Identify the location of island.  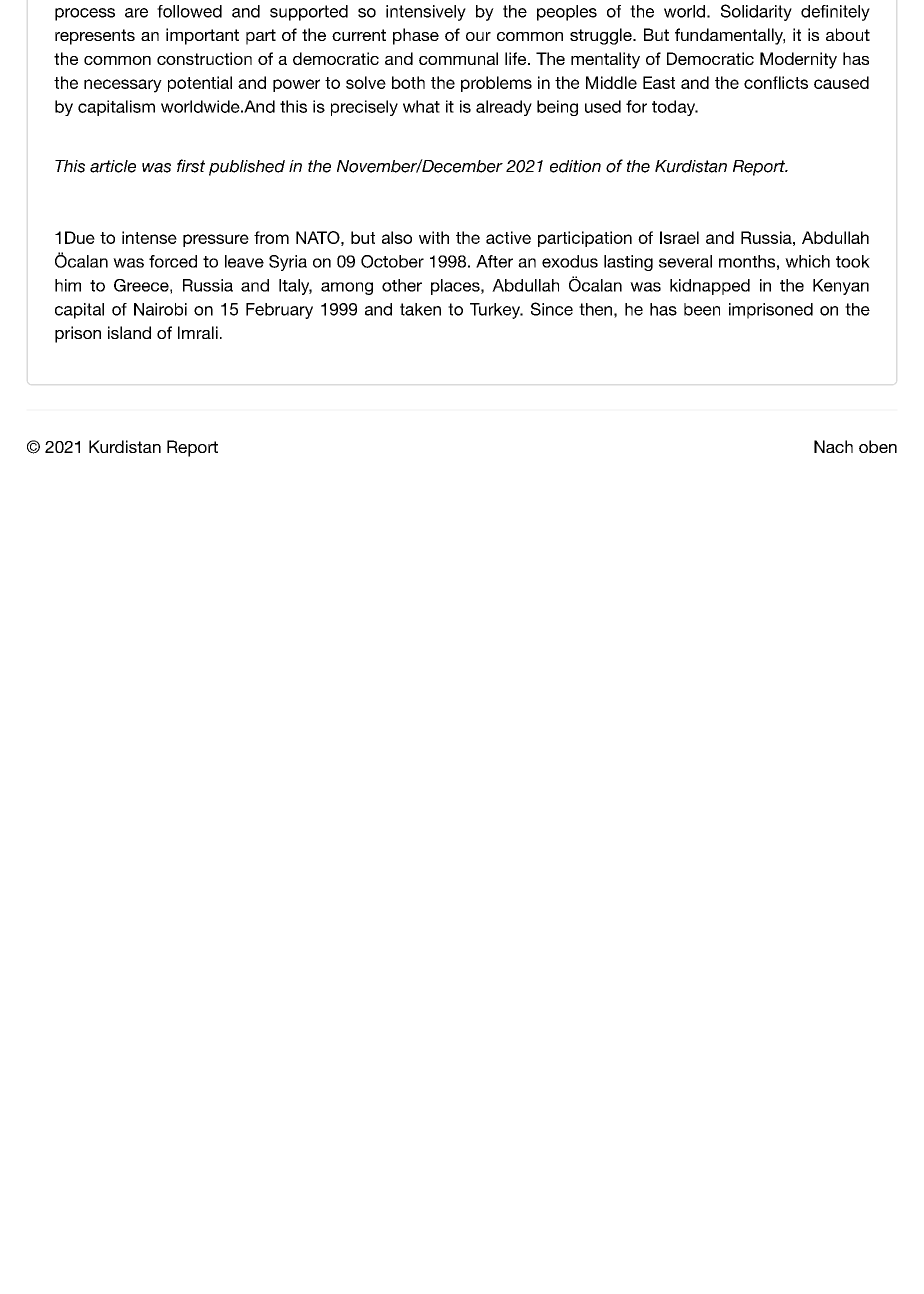
(129, 332).
